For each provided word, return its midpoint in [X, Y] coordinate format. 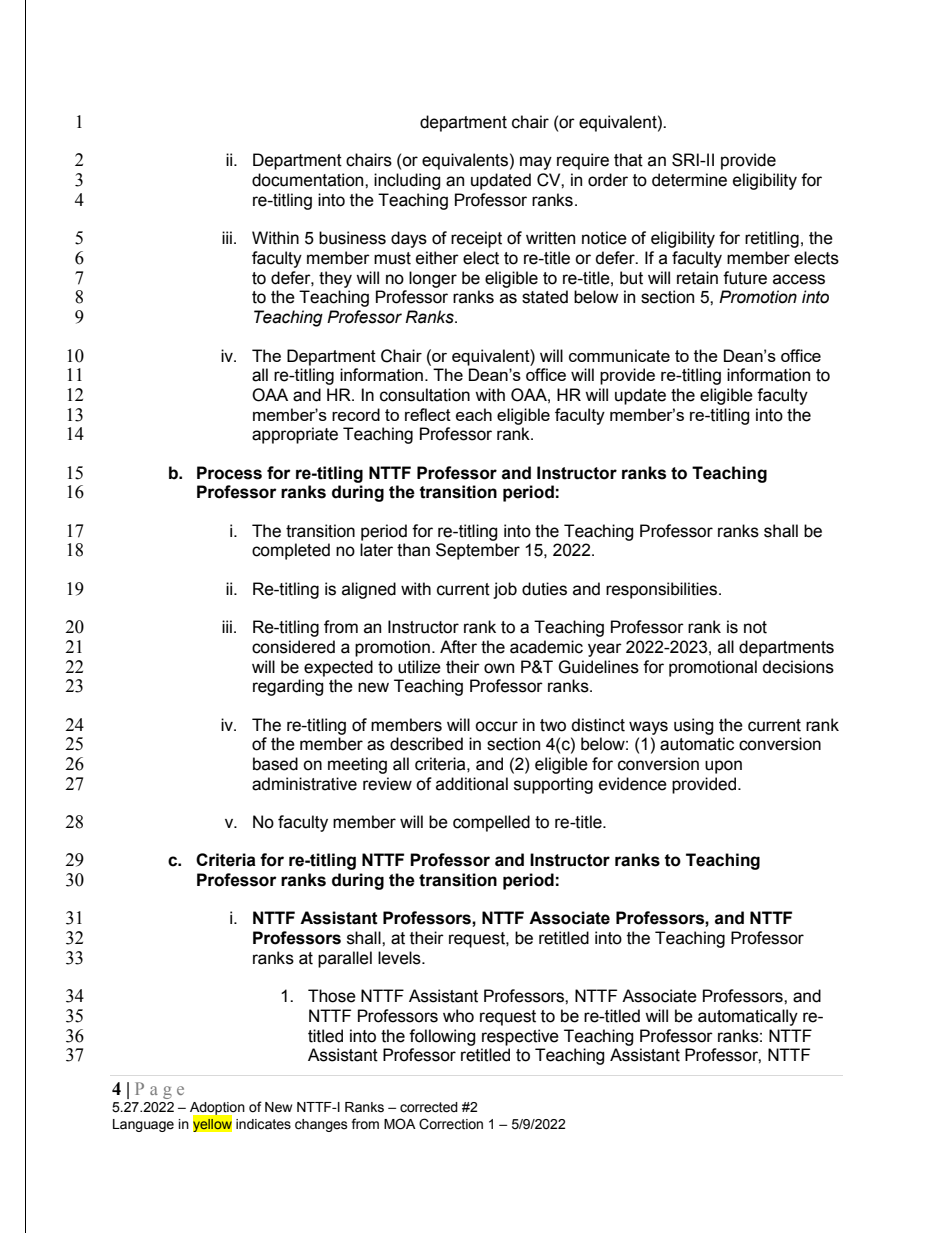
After [458, 647]
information [768, 375]
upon [723, 767]
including [407, 181]
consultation [425, 395]
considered [293, 647]
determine [689, 180]
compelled [491, 823]
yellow [212, 1124]
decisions [798, 667]
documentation [309, 180]
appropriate [295, 435]
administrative [304, 784]
